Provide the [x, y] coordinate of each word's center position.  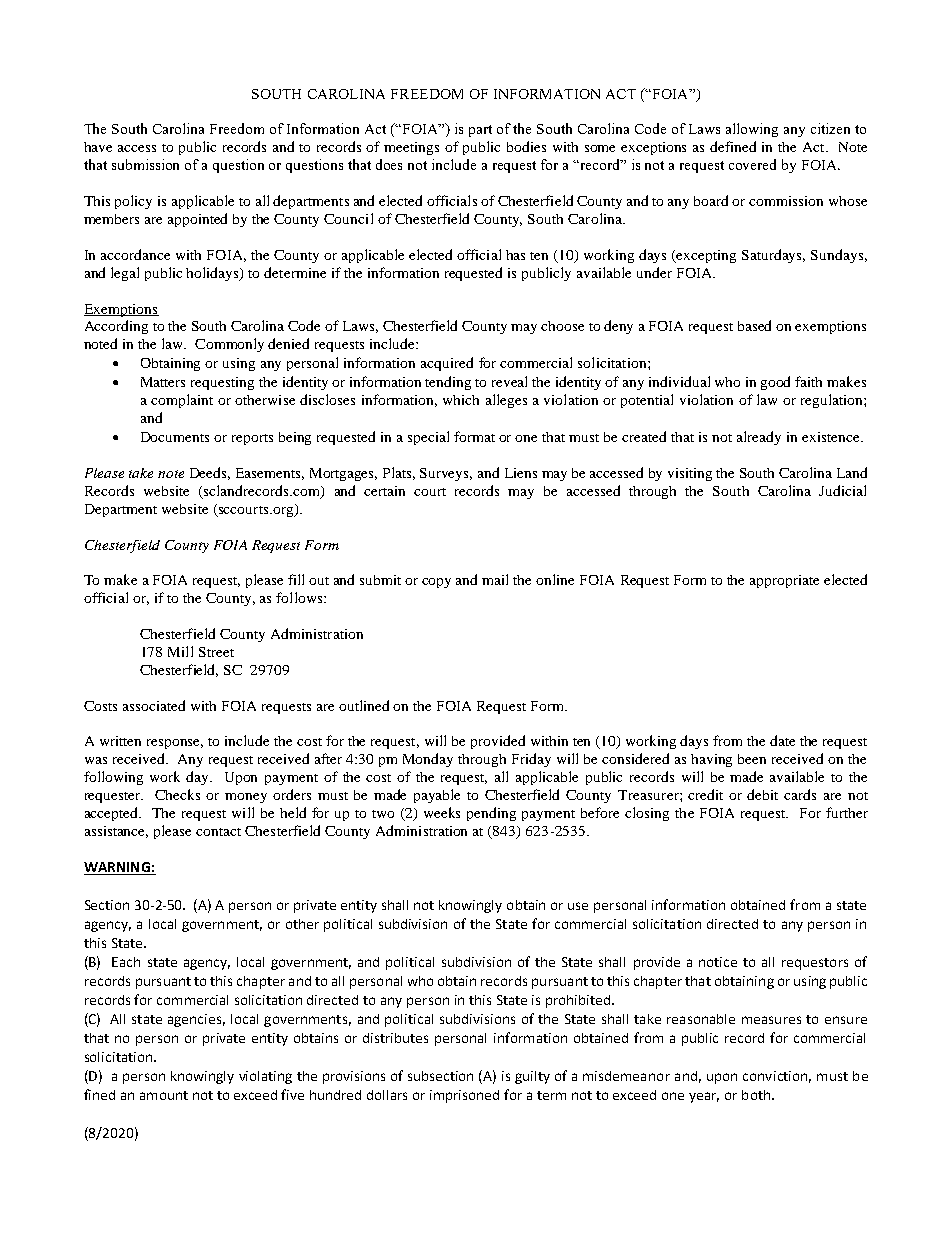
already [759, 438]
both [756, 1095]
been [752, 759]
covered [752, 164]
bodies [526, 146]
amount [164, 1095]
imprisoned [464, 1096]
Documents [175, 437]
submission [145, 164]
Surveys [446, 474]
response [175, 744]
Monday [428, 760]
